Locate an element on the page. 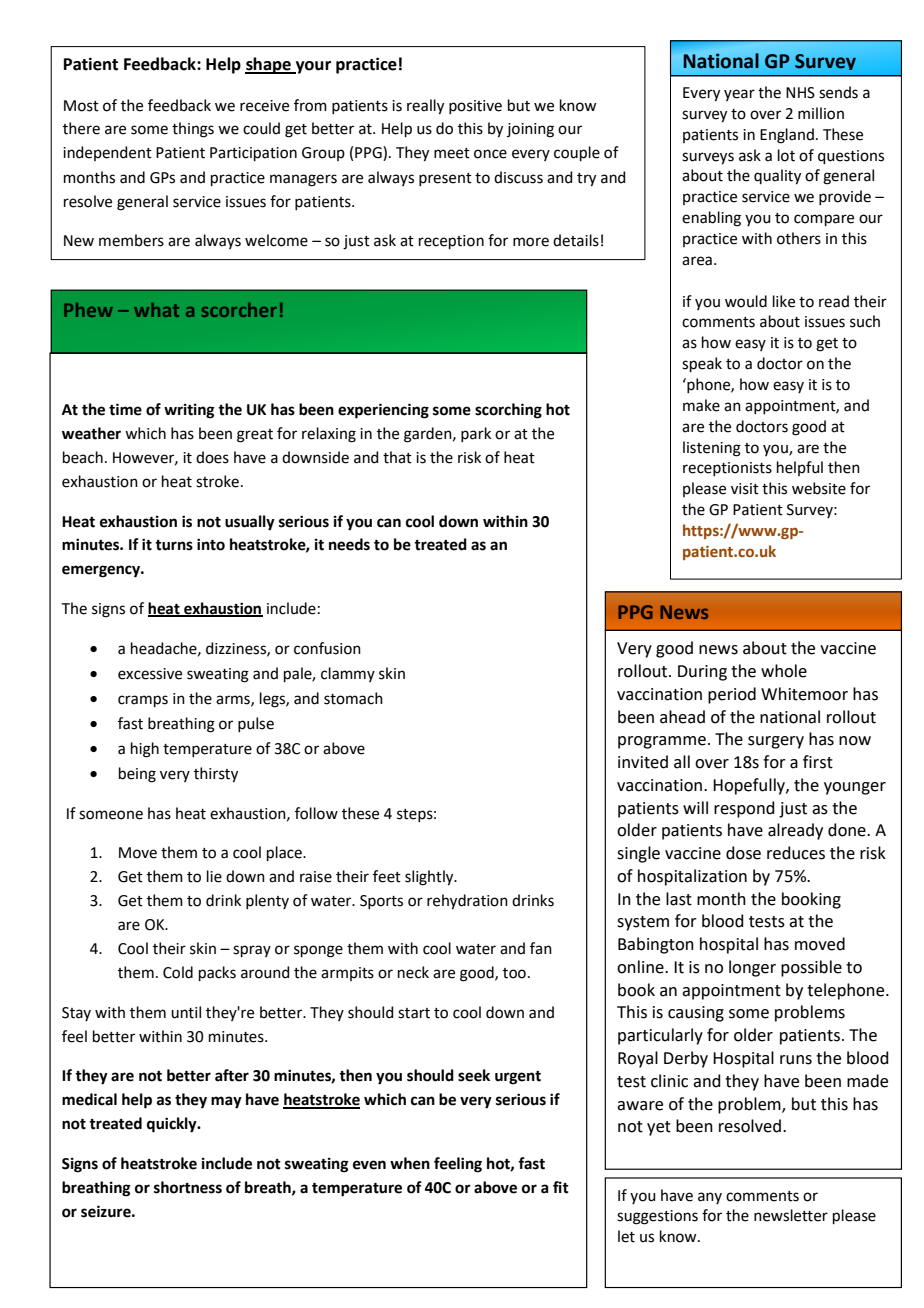  when is located at coordinates (410, 1163).
